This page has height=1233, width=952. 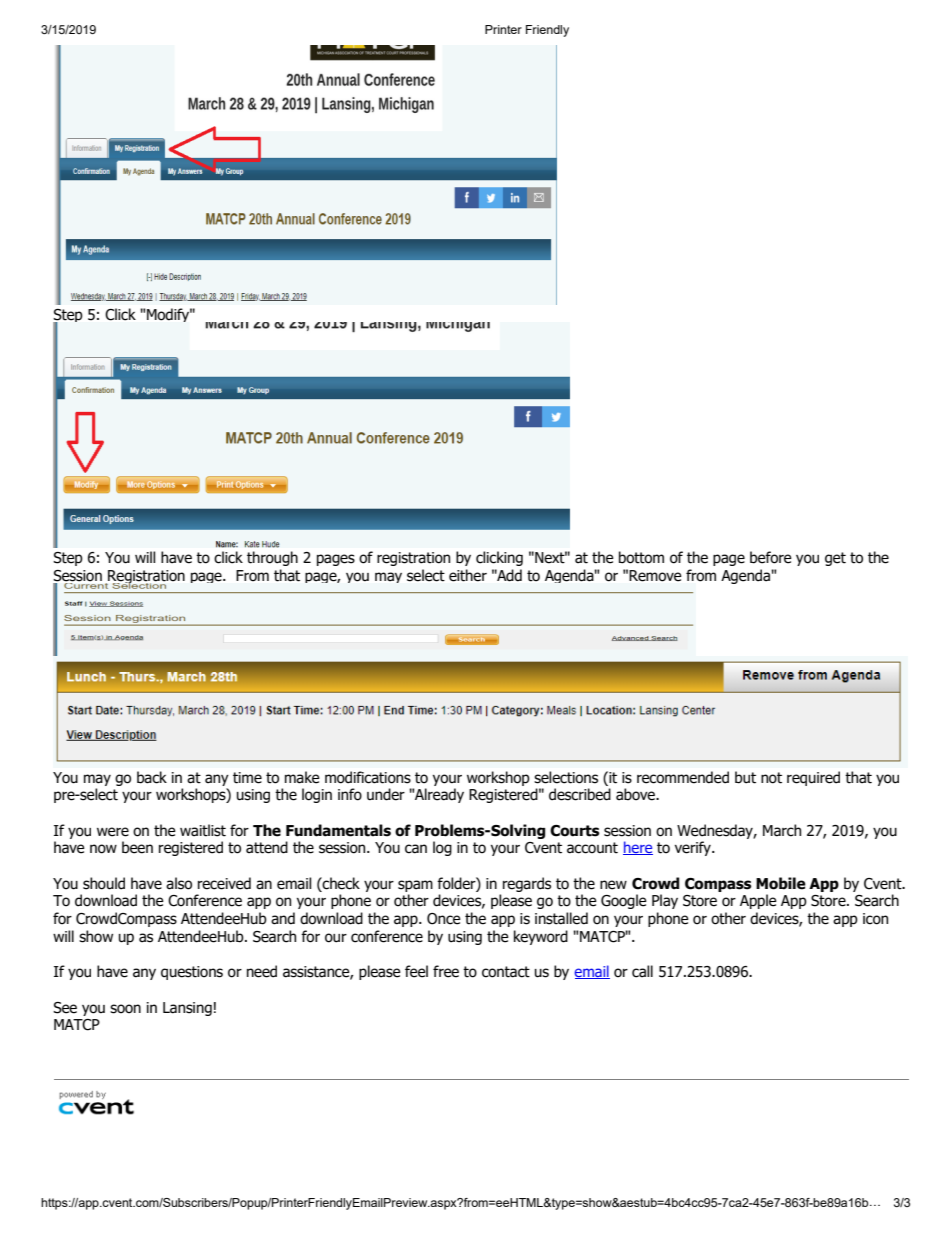 I want to click on back, so click(x=152, y=777).
